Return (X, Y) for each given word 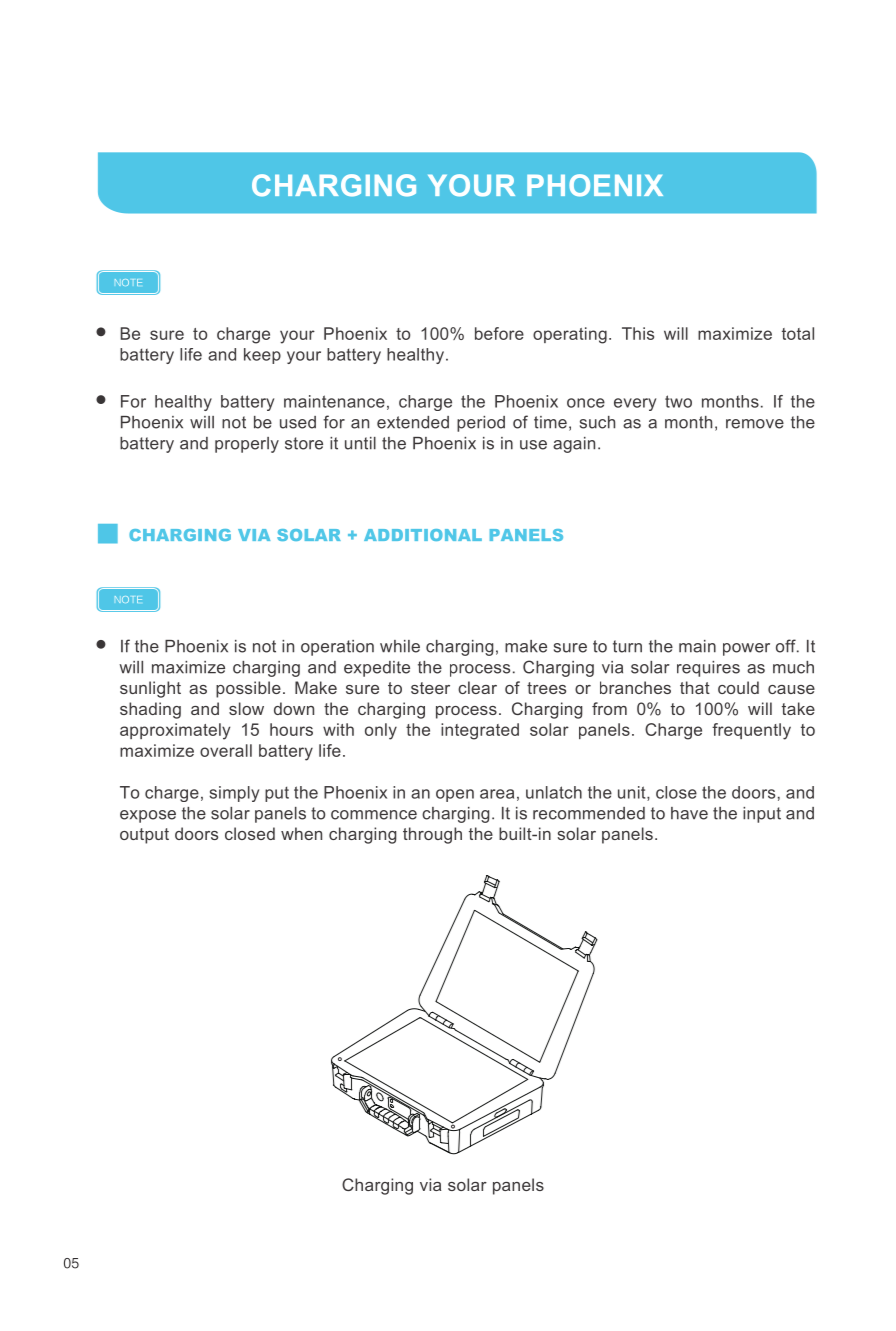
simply (234, 794)
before (499, 333)
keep (262, 356)
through (432, 835)
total (798, 333)
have (689, 813)
